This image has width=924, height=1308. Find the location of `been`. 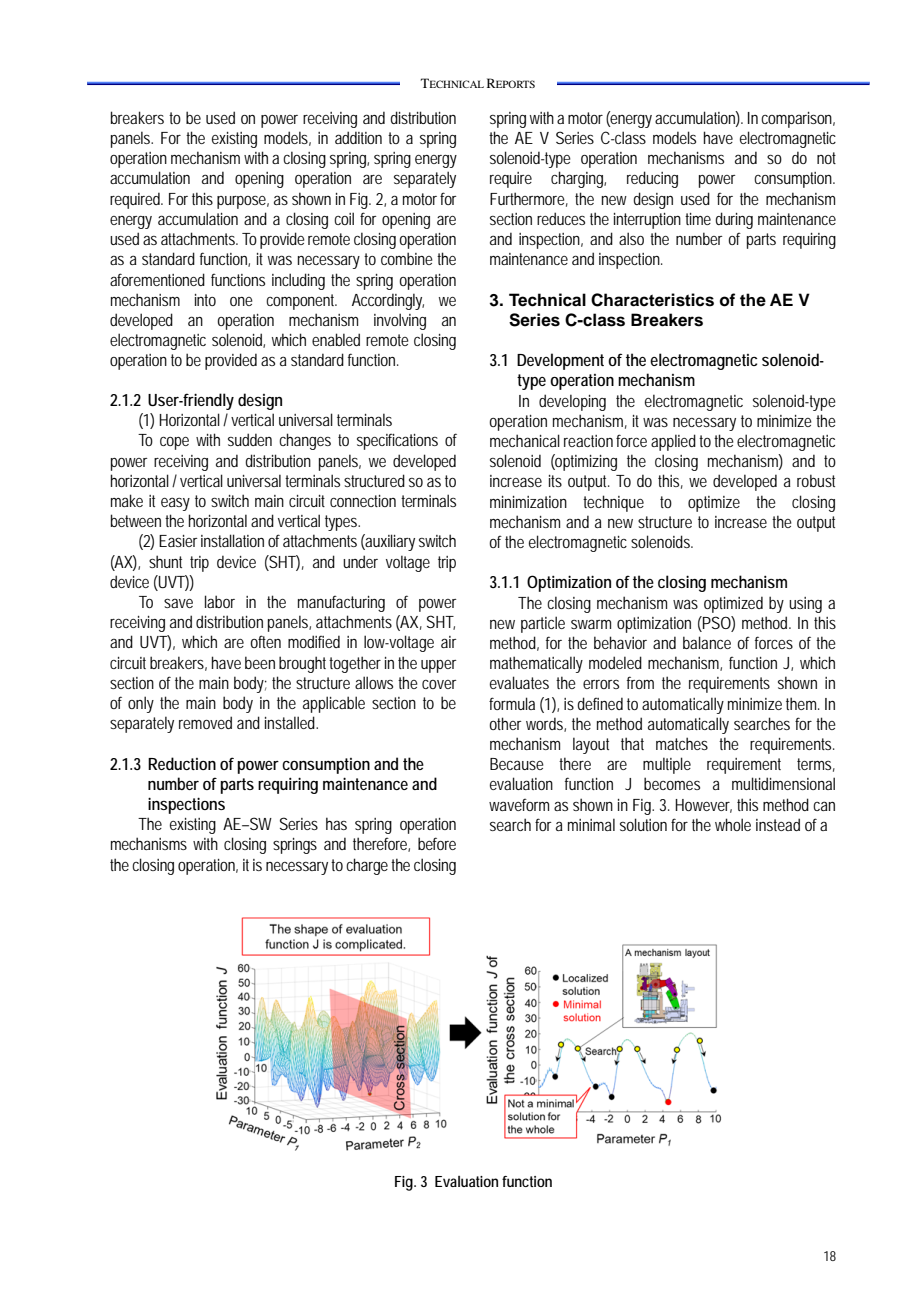

been is located at coordinates (260, 662).
